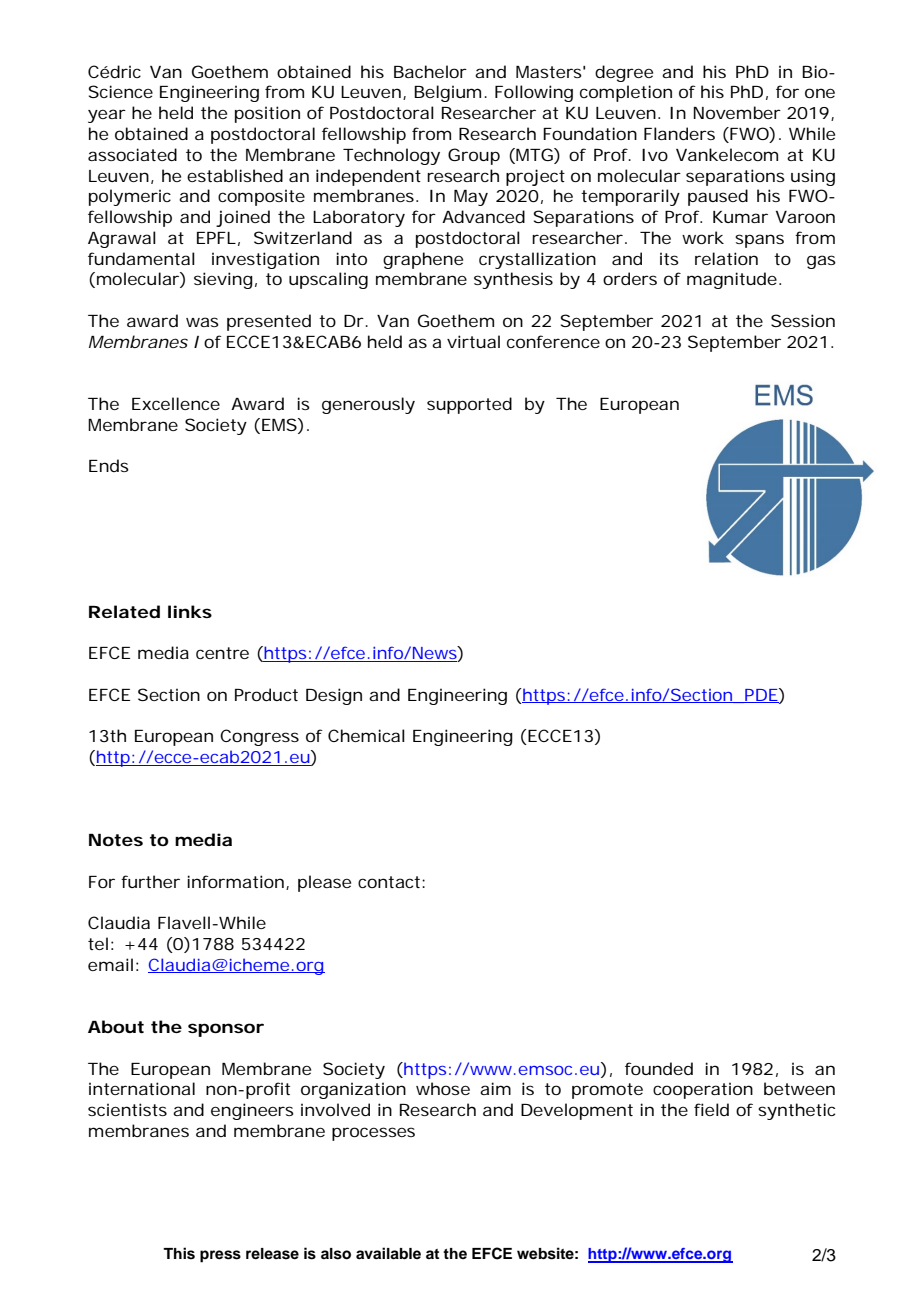 The height and width of the screenshot is (1308, 924). I want to click on November, so click(737, 112).
